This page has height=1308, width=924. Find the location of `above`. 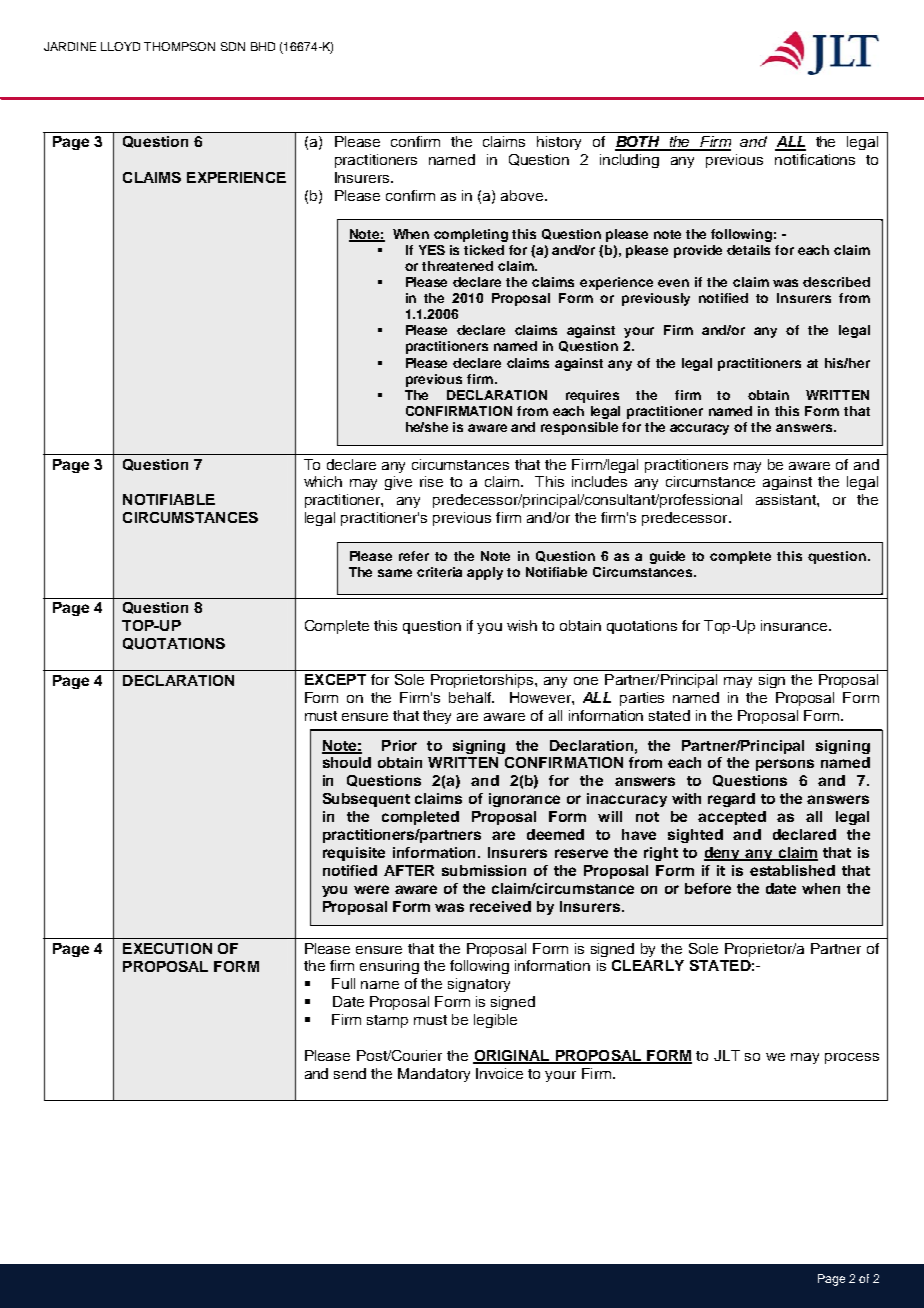

above is located at coordinates (523, 195).
